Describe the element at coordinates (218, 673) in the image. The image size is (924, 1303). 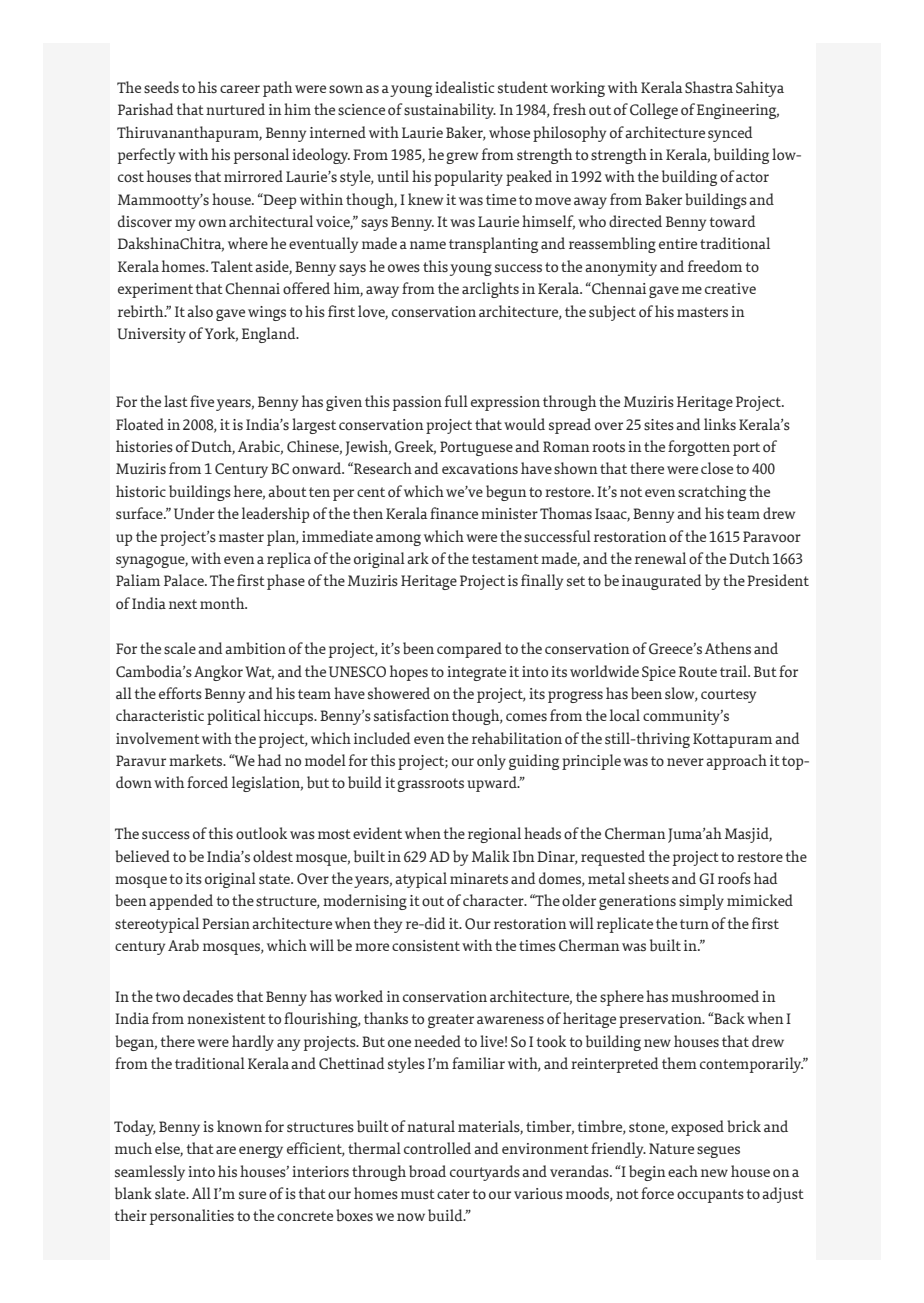
I see `Angkor` at that location.
